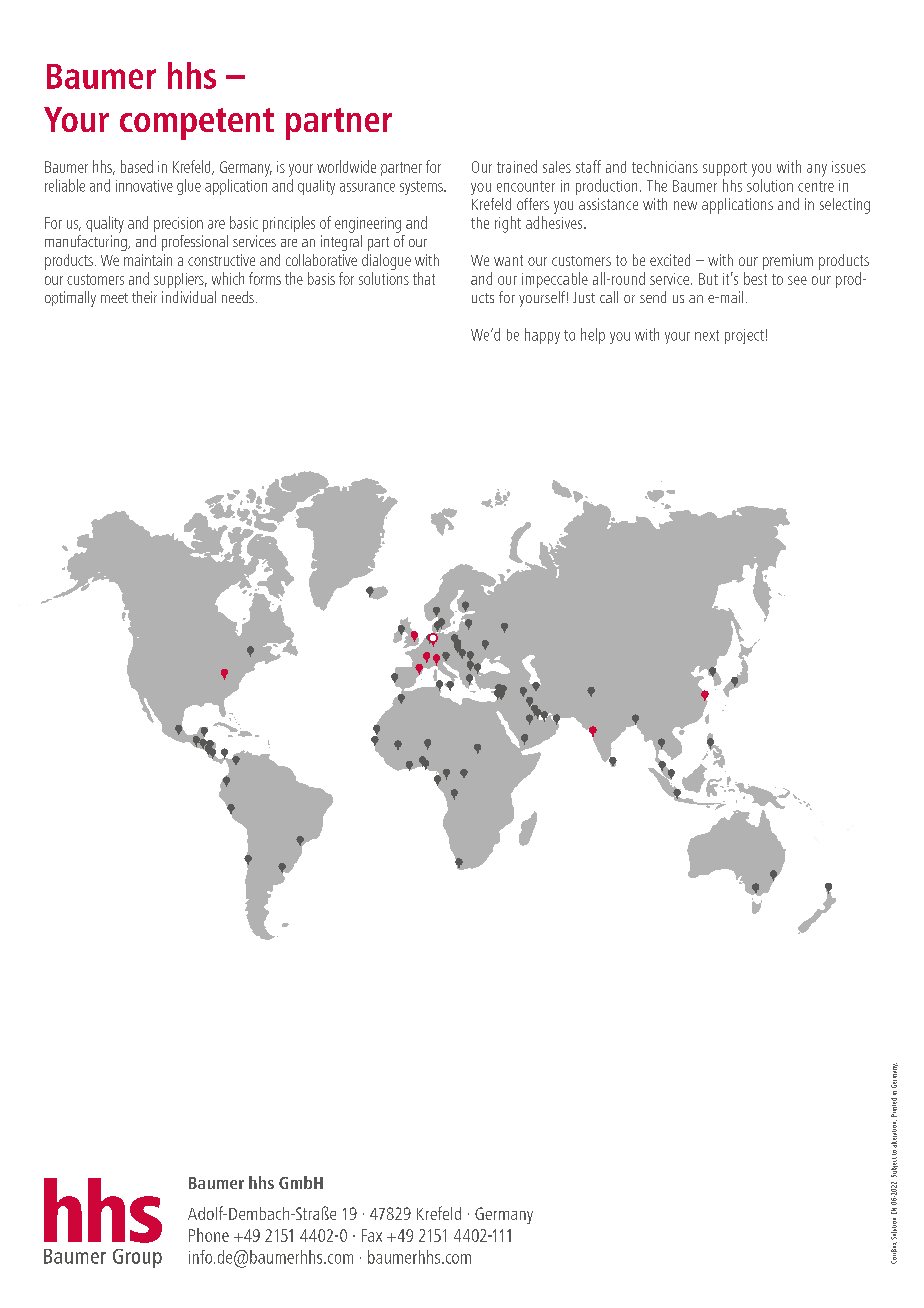  Describe the element at coordinates (70, 299) in the image. I see `optimally` at that location.
